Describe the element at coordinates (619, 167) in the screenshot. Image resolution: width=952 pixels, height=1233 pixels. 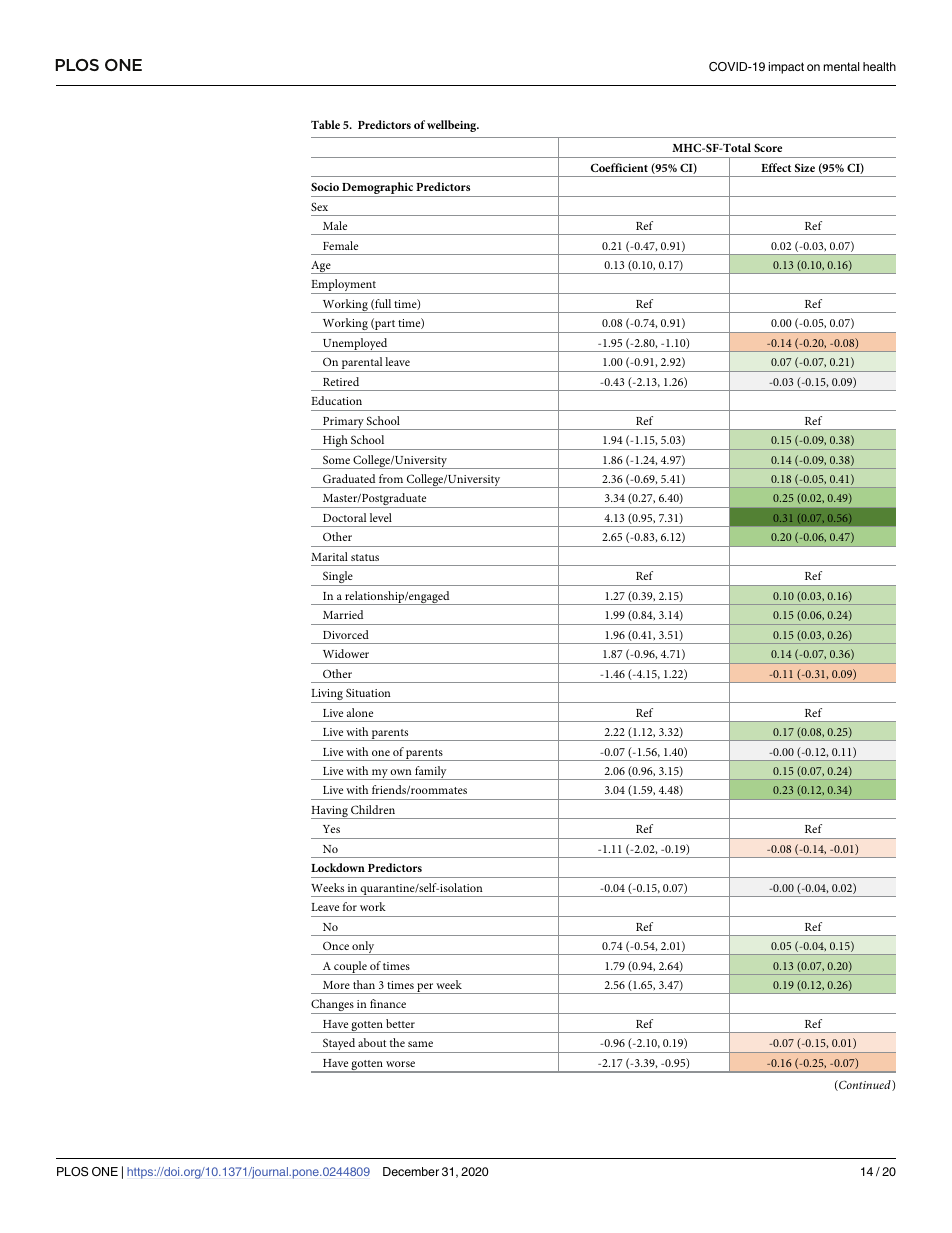
I see `Coefficient` at that location.
